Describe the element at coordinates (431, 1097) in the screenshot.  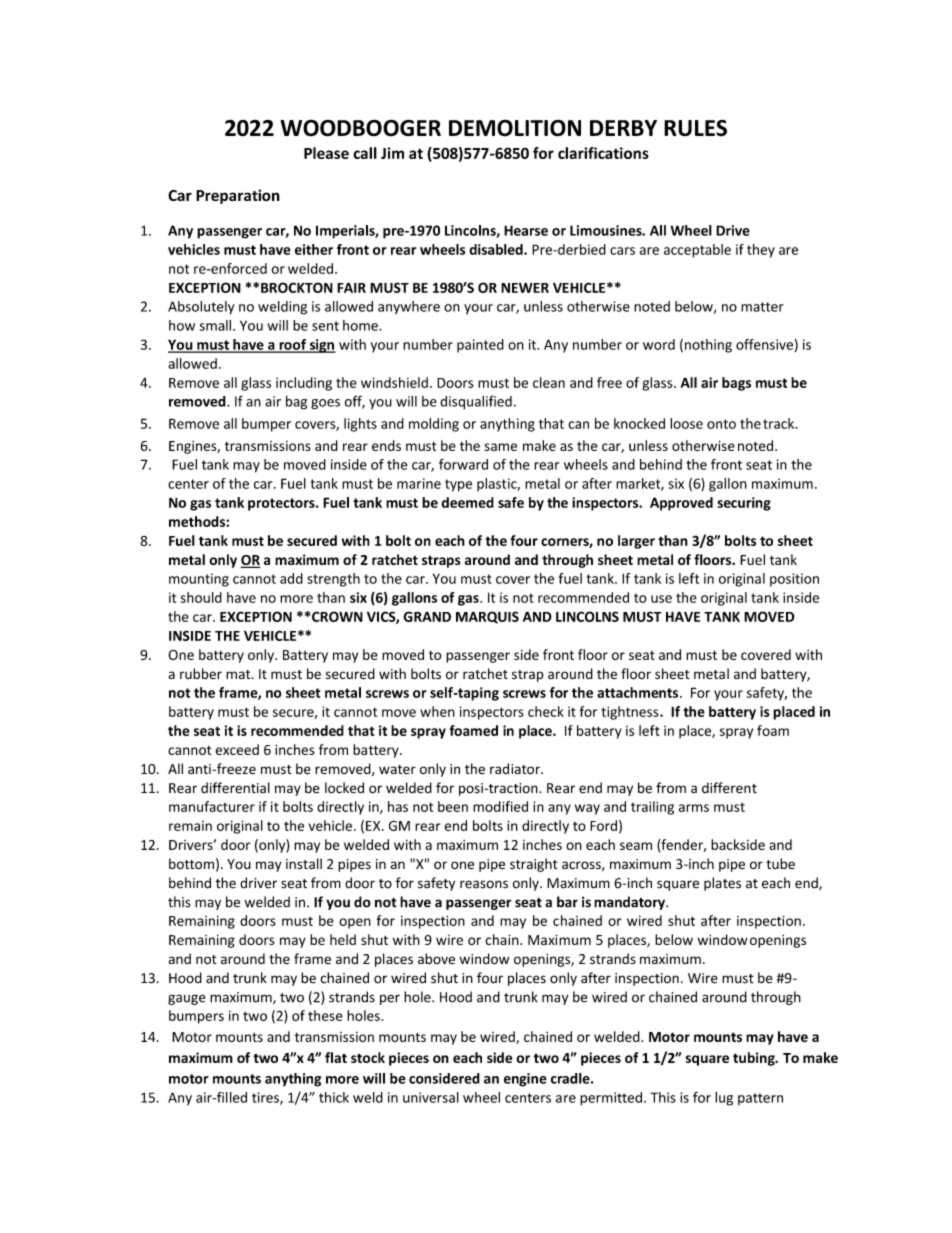
I see `universal` at that location.
